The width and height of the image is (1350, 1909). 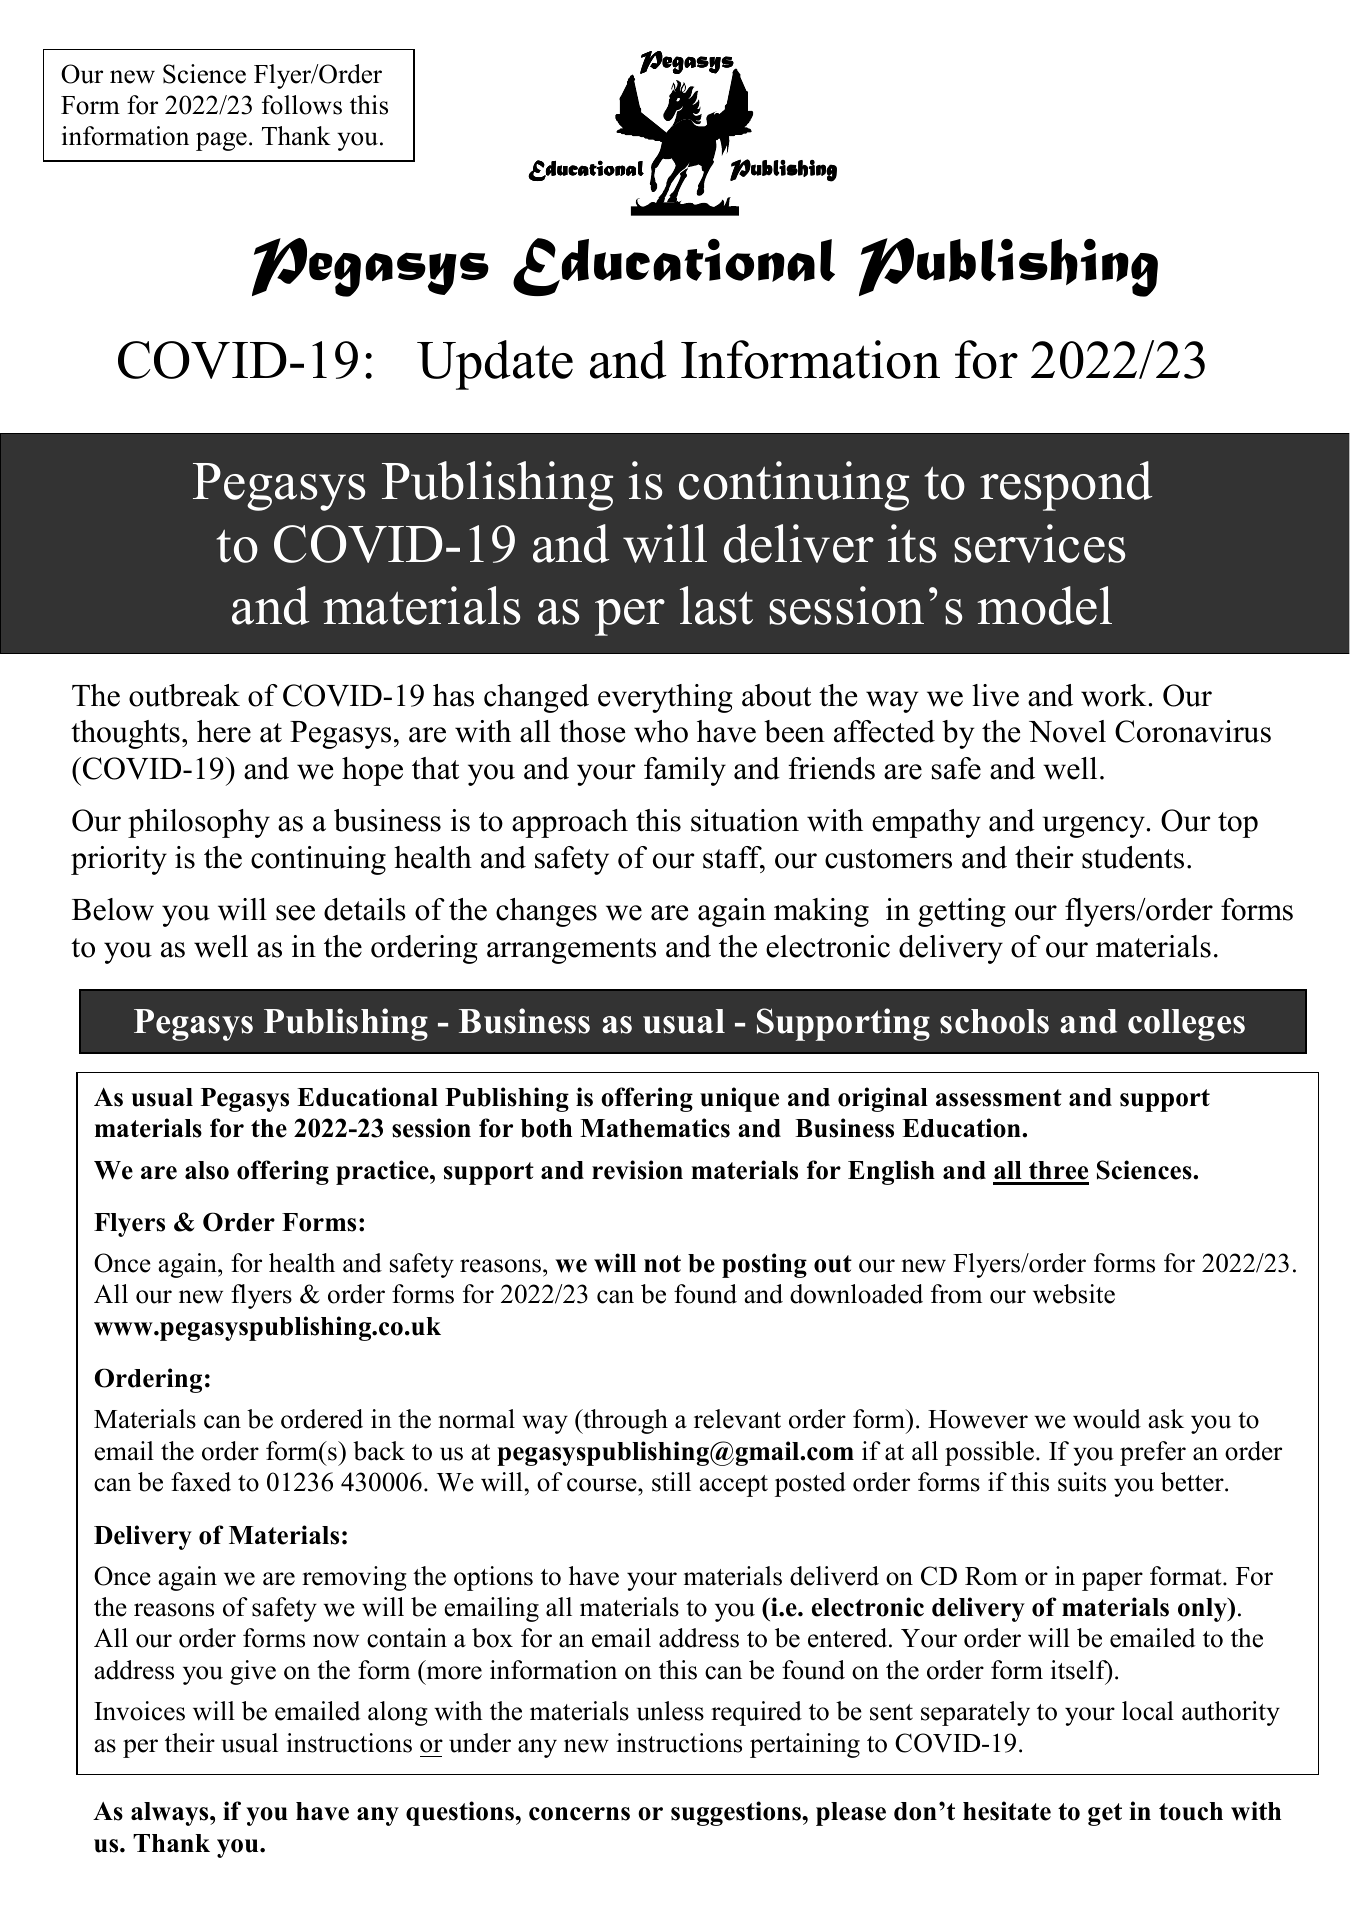 What do you see at coordinates (670, 1711) in the image?
I see `unless` at bounding box center [670, 1711].
